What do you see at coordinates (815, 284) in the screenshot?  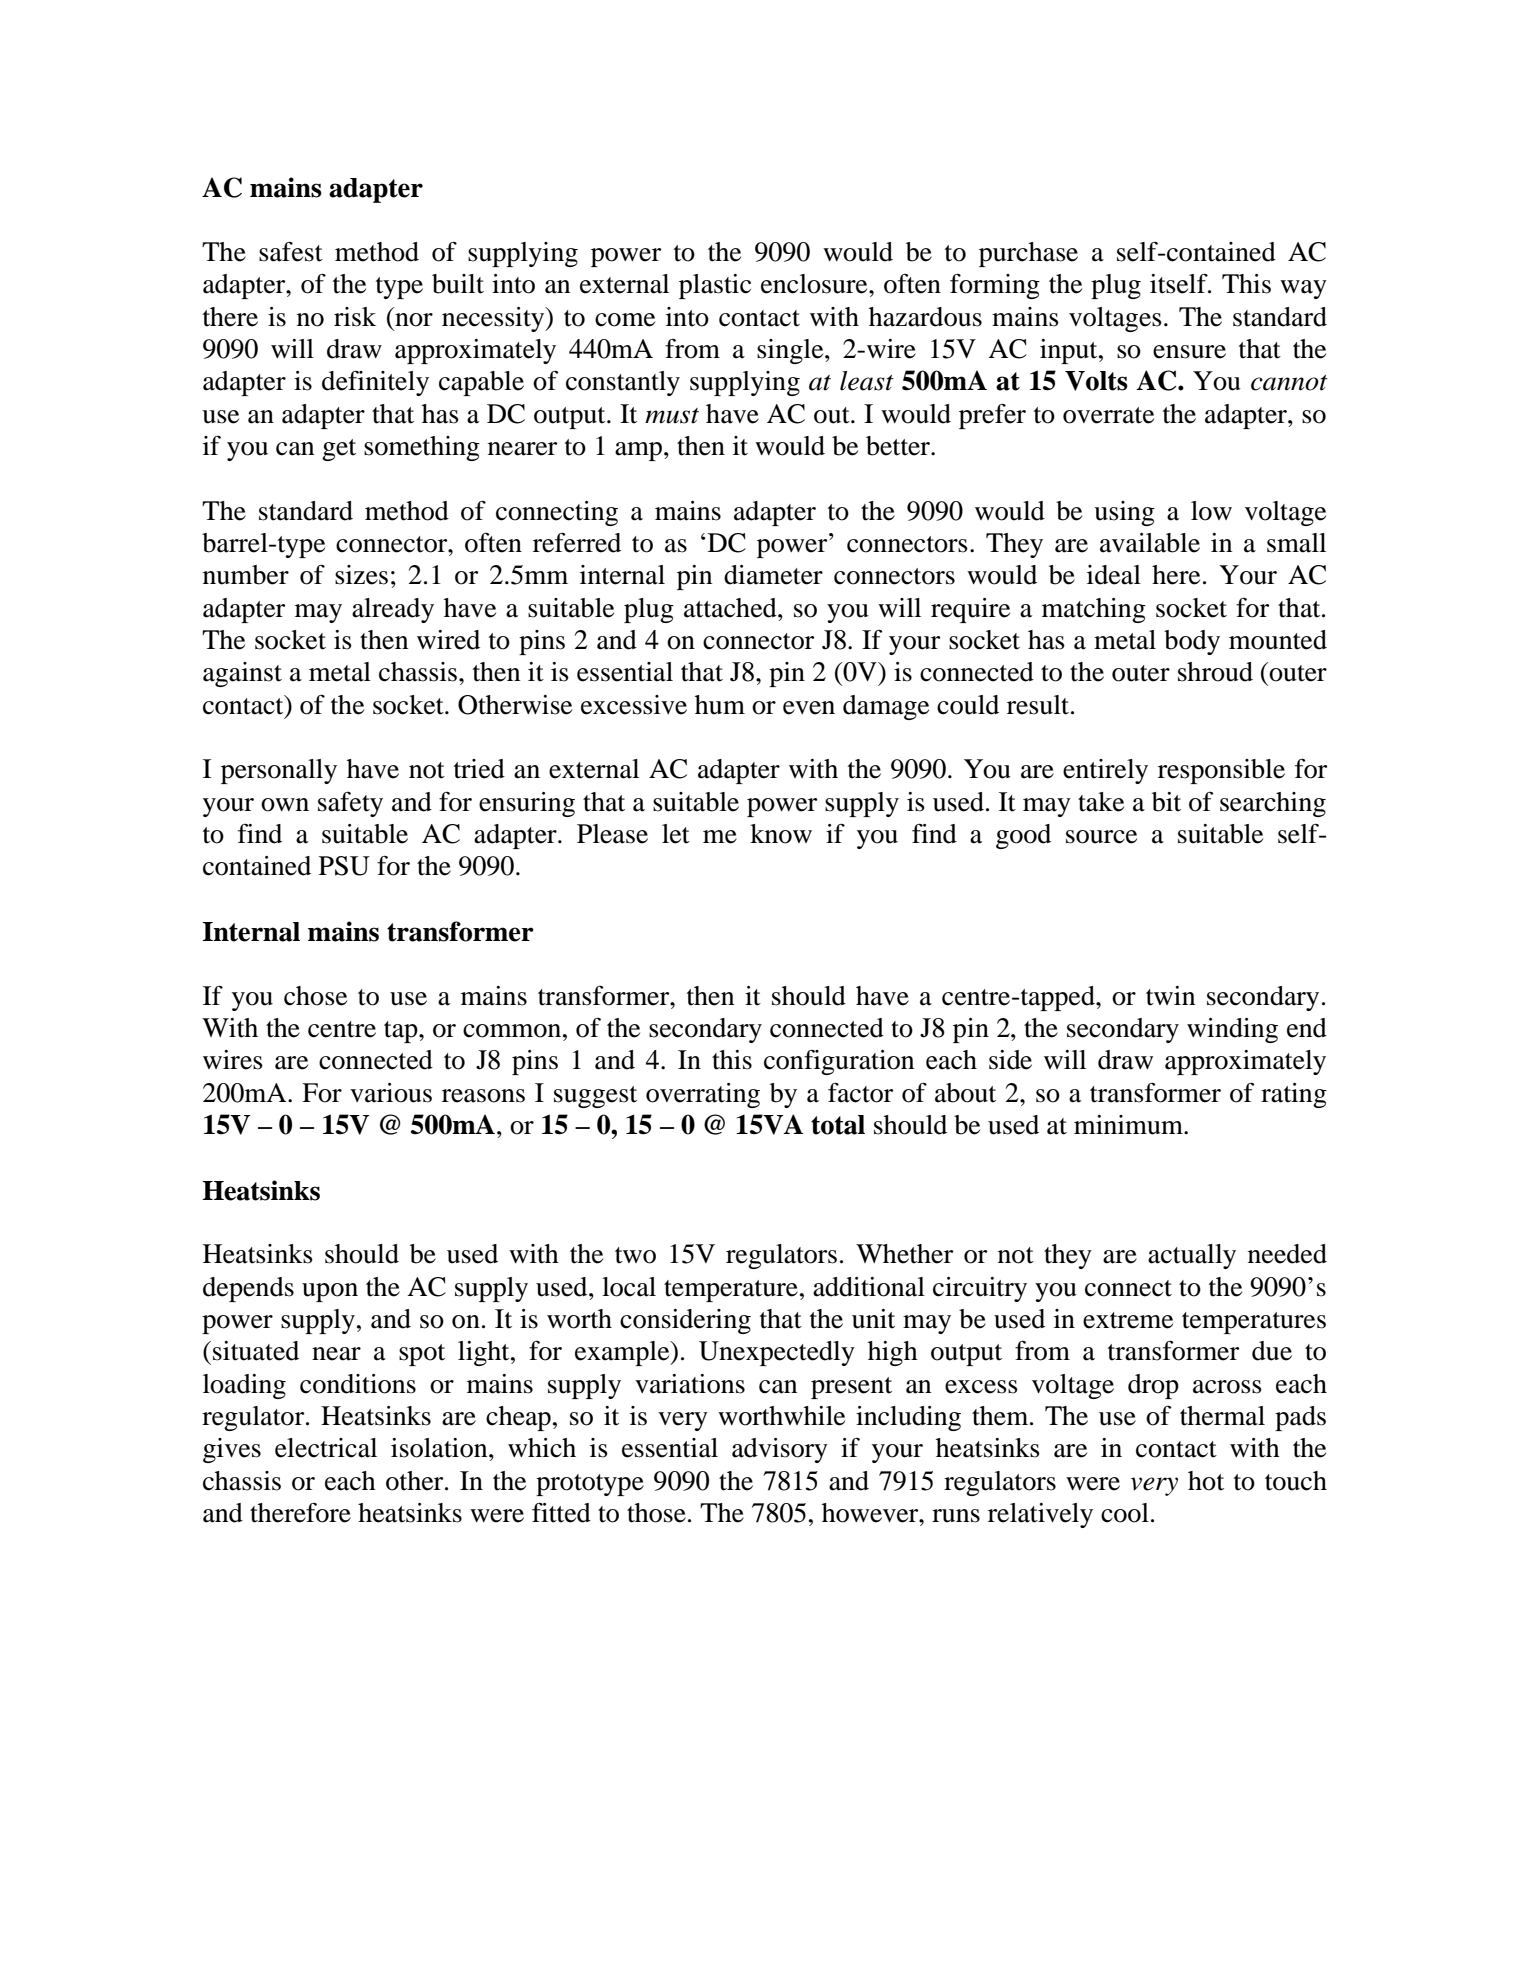 I see `enclosure` at bounding box center [815, 284].
